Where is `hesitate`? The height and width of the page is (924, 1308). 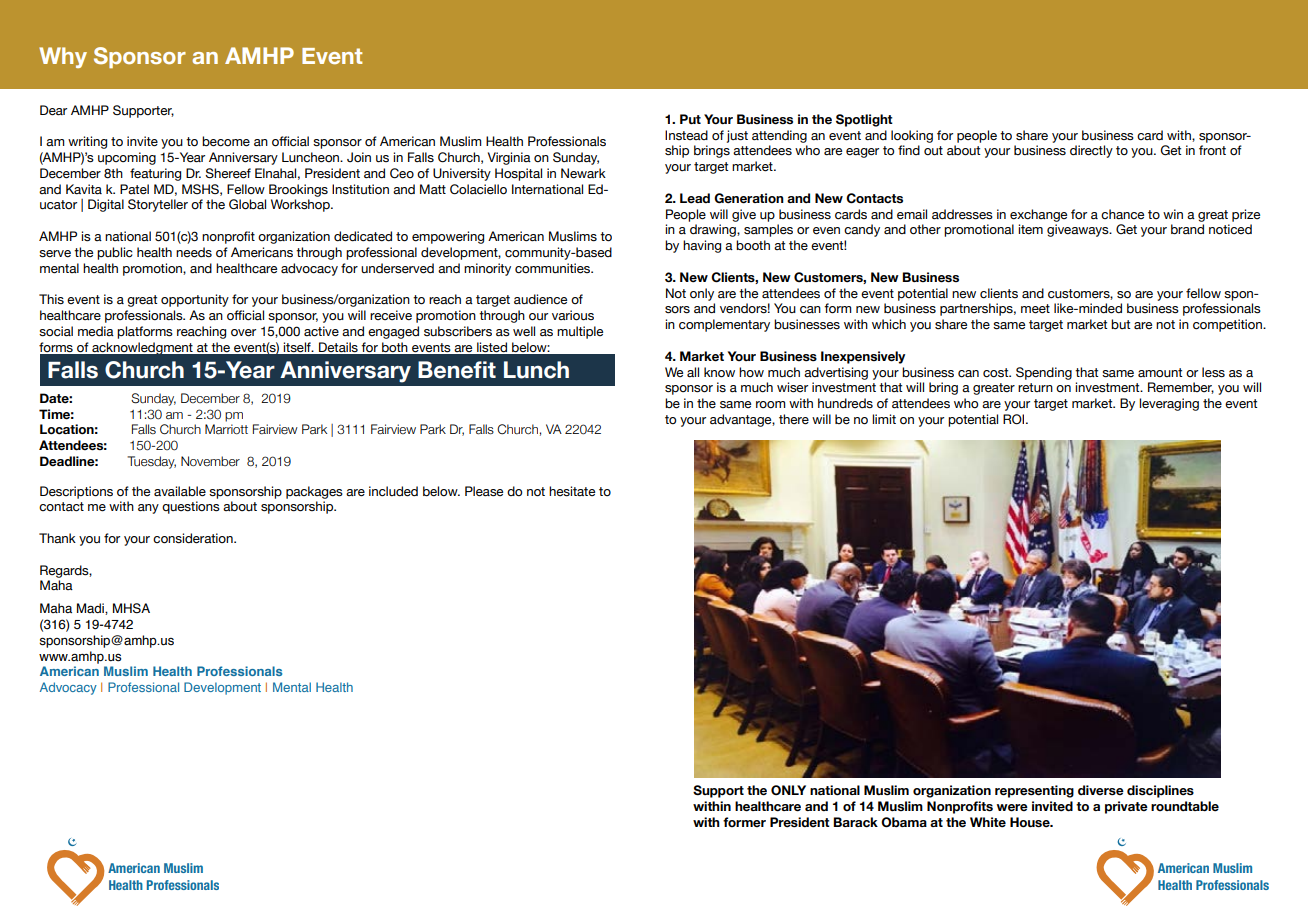
hesitate is located at coordinates (572, 491).
